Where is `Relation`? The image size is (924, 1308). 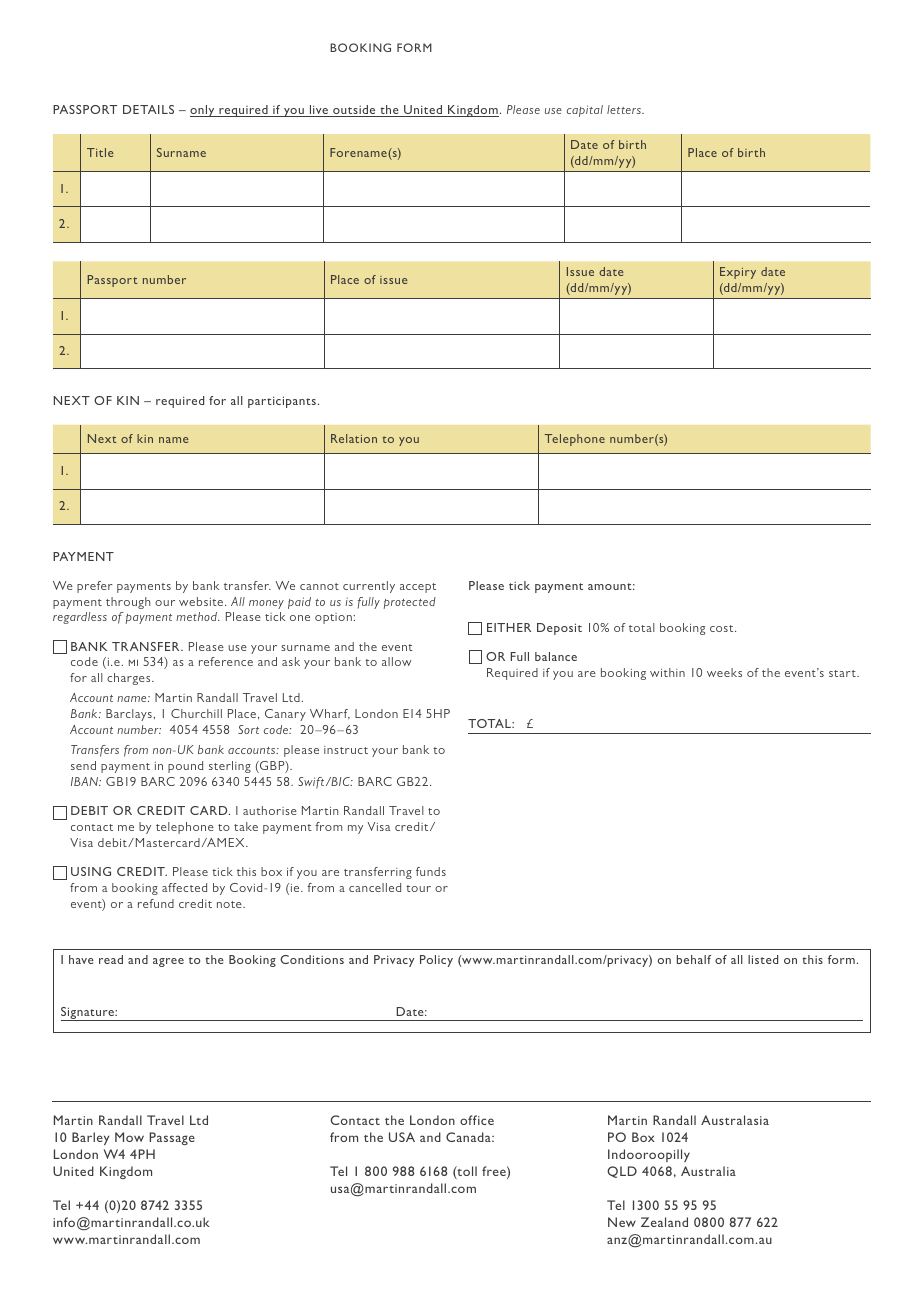
Relation is located at coordinates (354, 438).
